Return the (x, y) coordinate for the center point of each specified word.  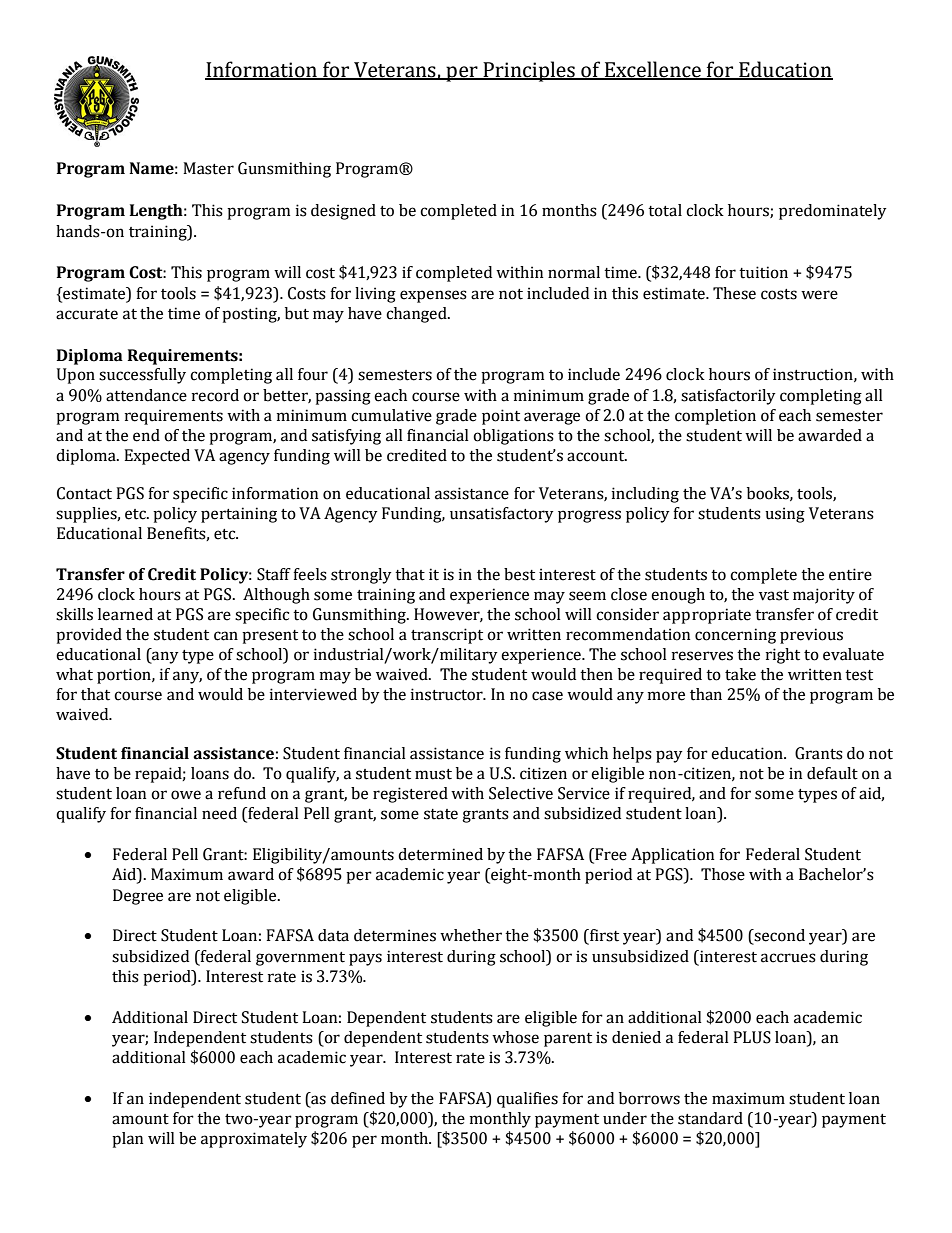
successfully (142, 376)
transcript (447, 636)
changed (417, 315)
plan (127, 1140)
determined (440, 854)
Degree (138, 897)
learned (125, 614)
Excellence (652, 70)
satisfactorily (728, 397)
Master (208, 168)
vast (774, 595)
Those (723, 874)
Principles (529, 71)
